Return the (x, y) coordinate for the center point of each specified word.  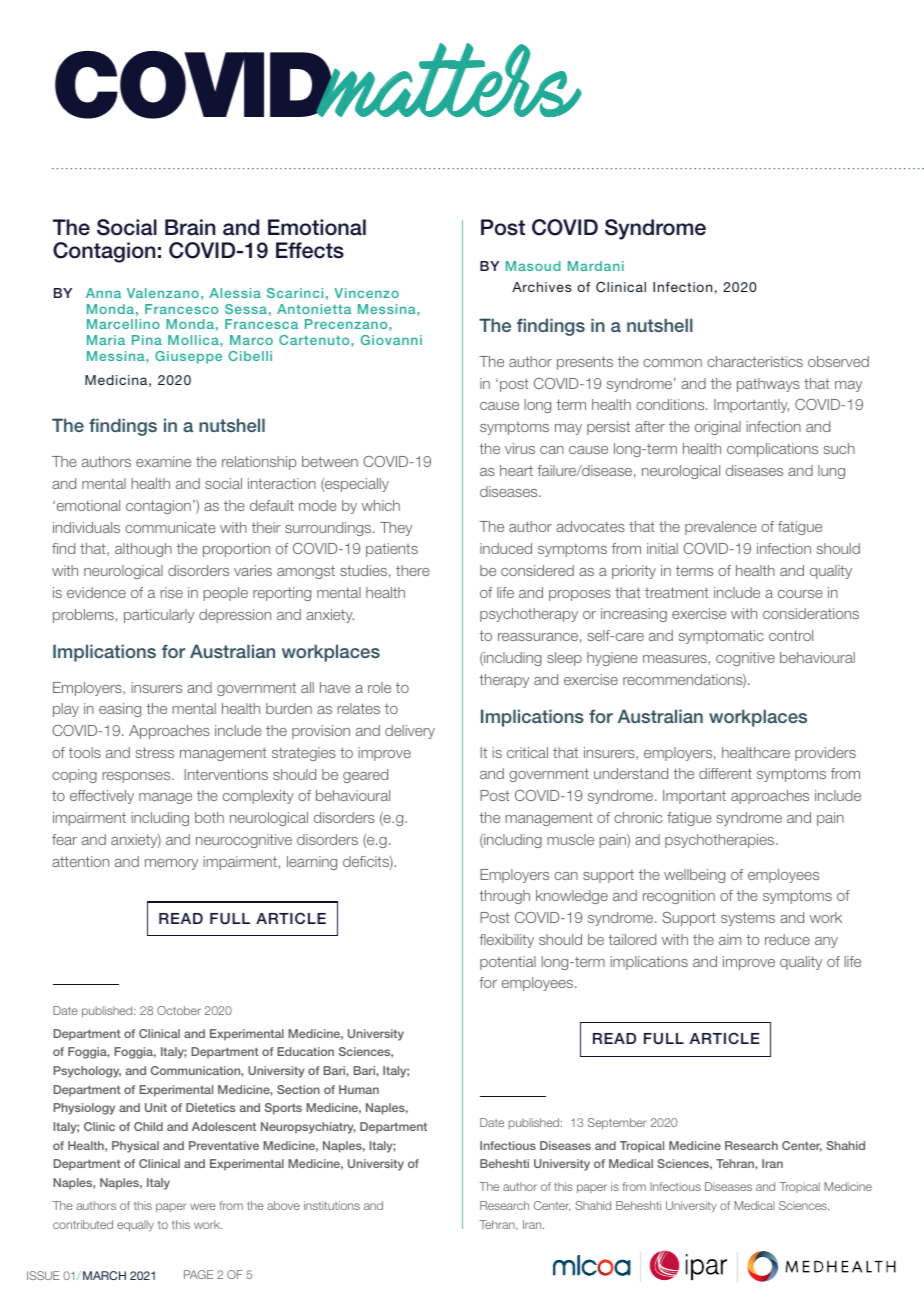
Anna (103, 293)
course (800, 594)
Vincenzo (366, 293)
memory (171, 864)
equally (135, 1226)
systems (748, 919)
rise (171, 592)
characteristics (755, 361)
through (504, 897)
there (413, 570)
